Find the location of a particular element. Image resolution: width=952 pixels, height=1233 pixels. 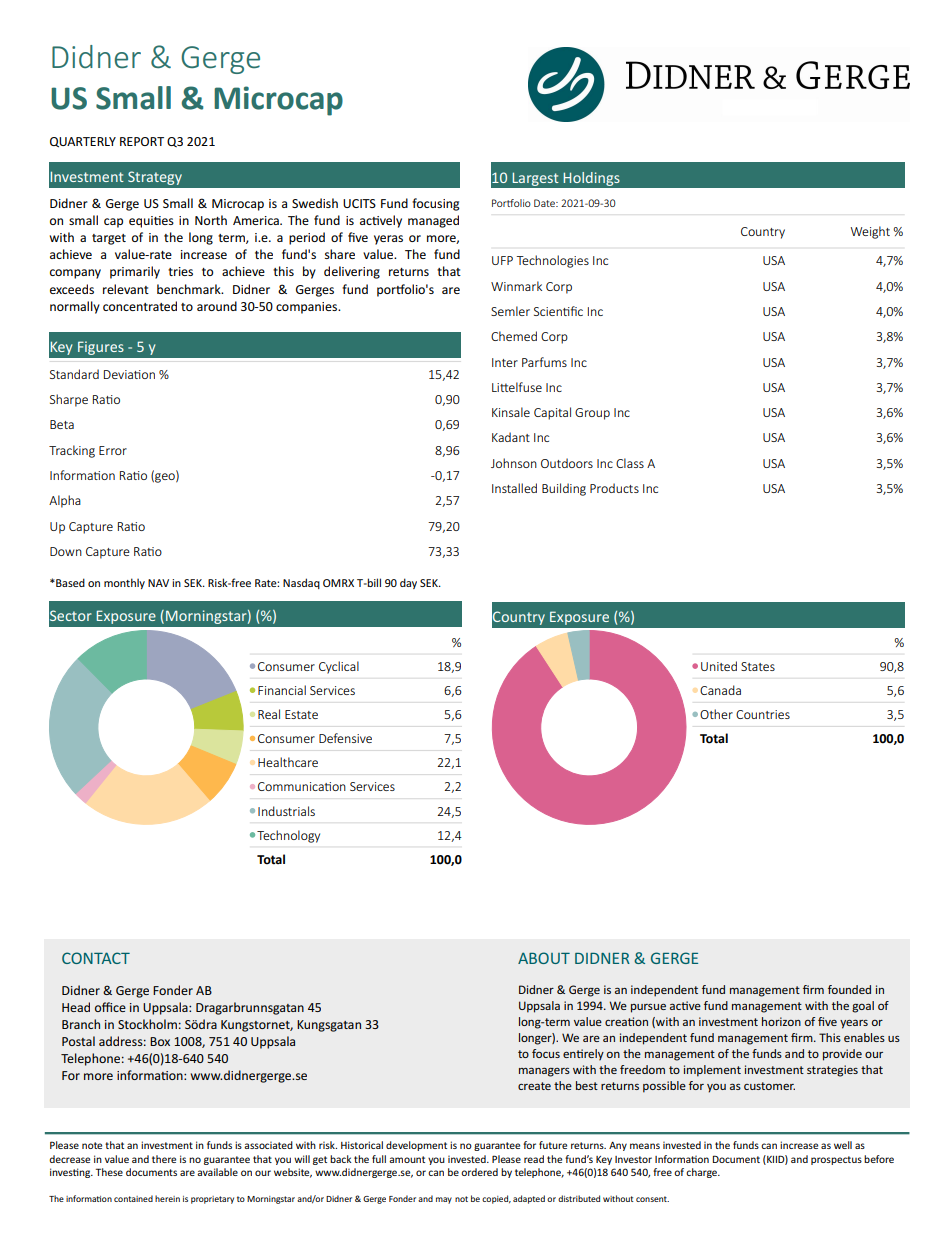

Technology is located at coordinates (288, 836).
